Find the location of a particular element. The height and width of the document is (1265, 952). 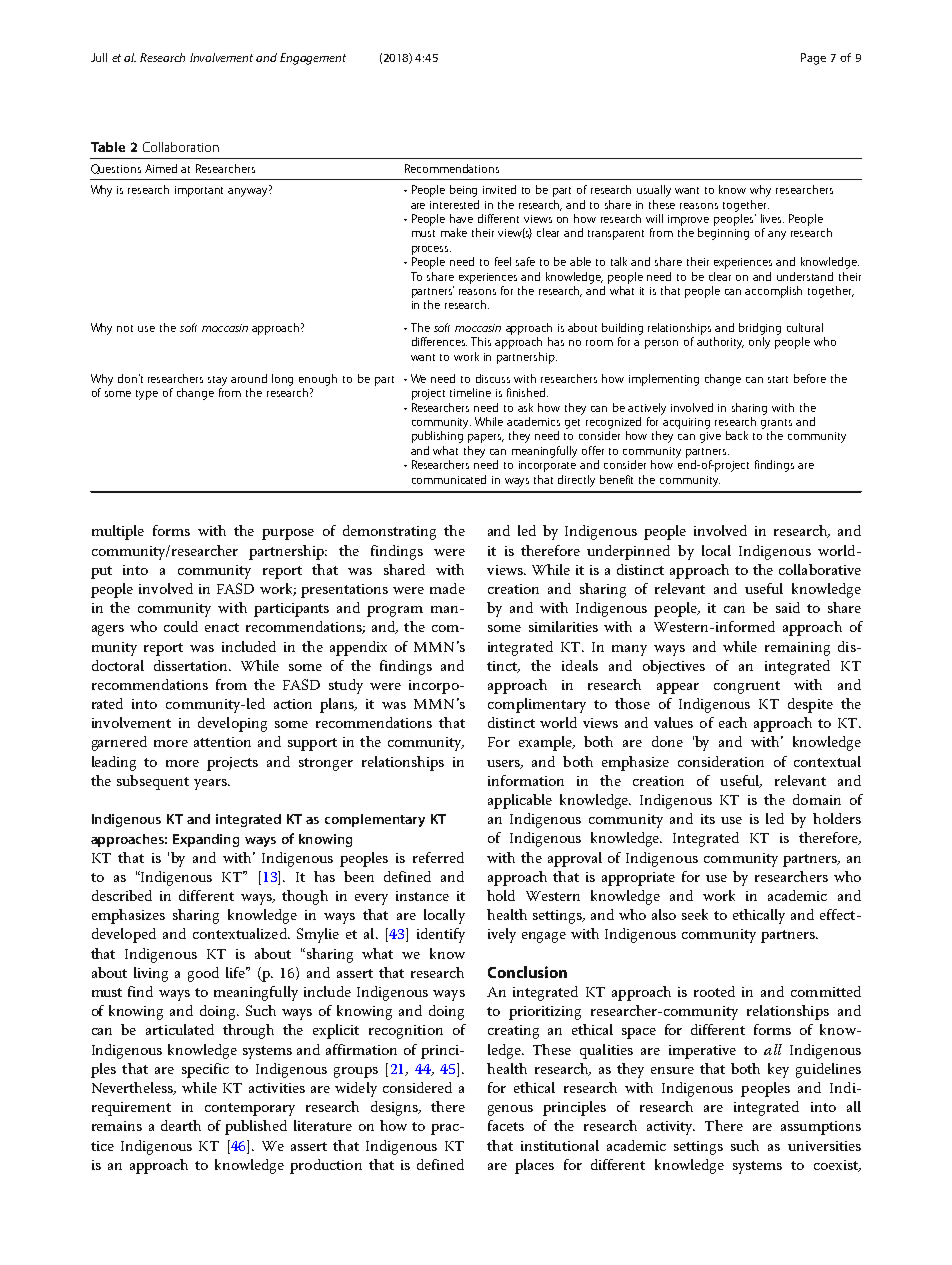

its is located at coordinates (708, 819).
